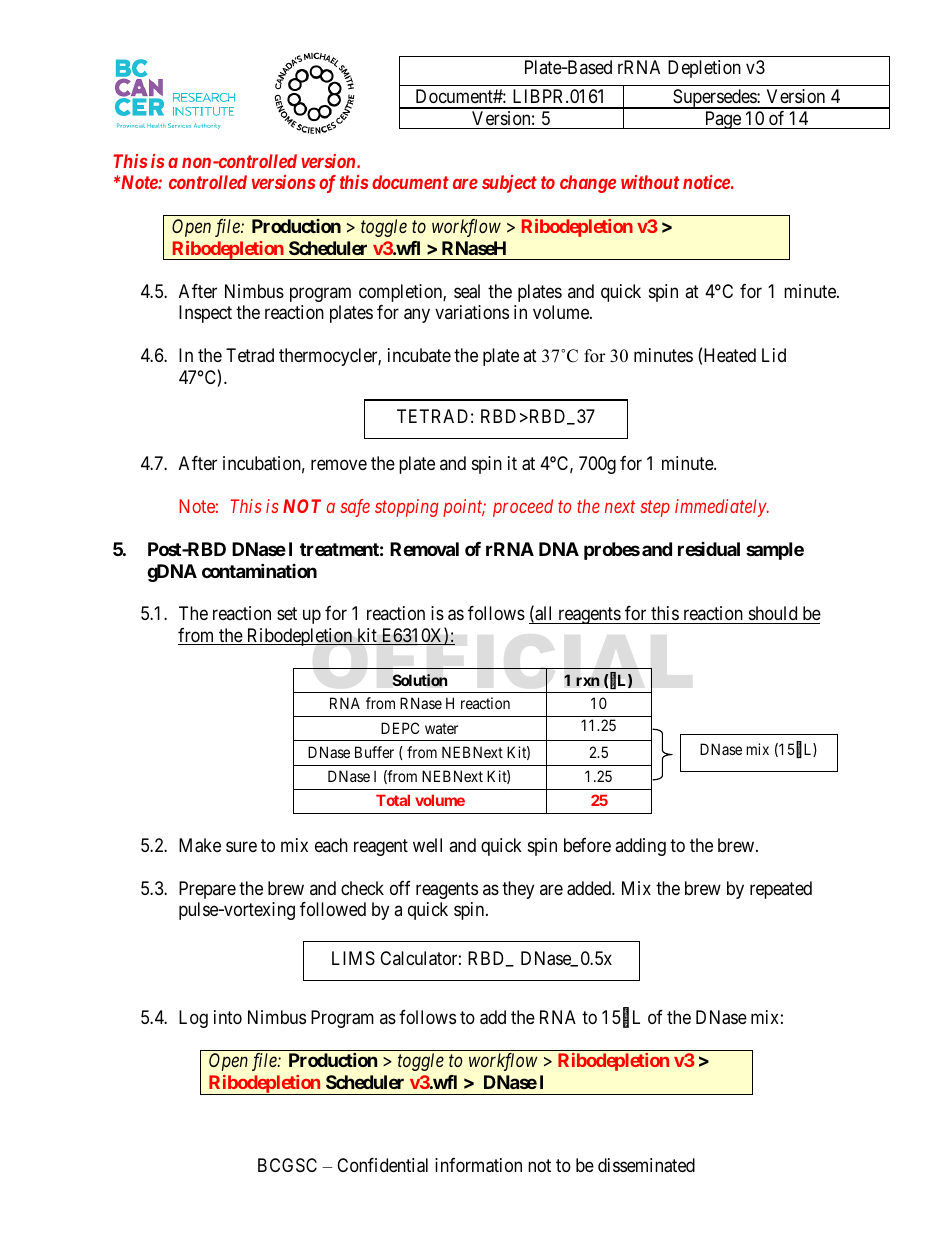 The height and width of the image is (1233, 952). What do you see at coordinates (382, 1165) in the image?
I see `Confidential` at bounding box center [382, 1165].
